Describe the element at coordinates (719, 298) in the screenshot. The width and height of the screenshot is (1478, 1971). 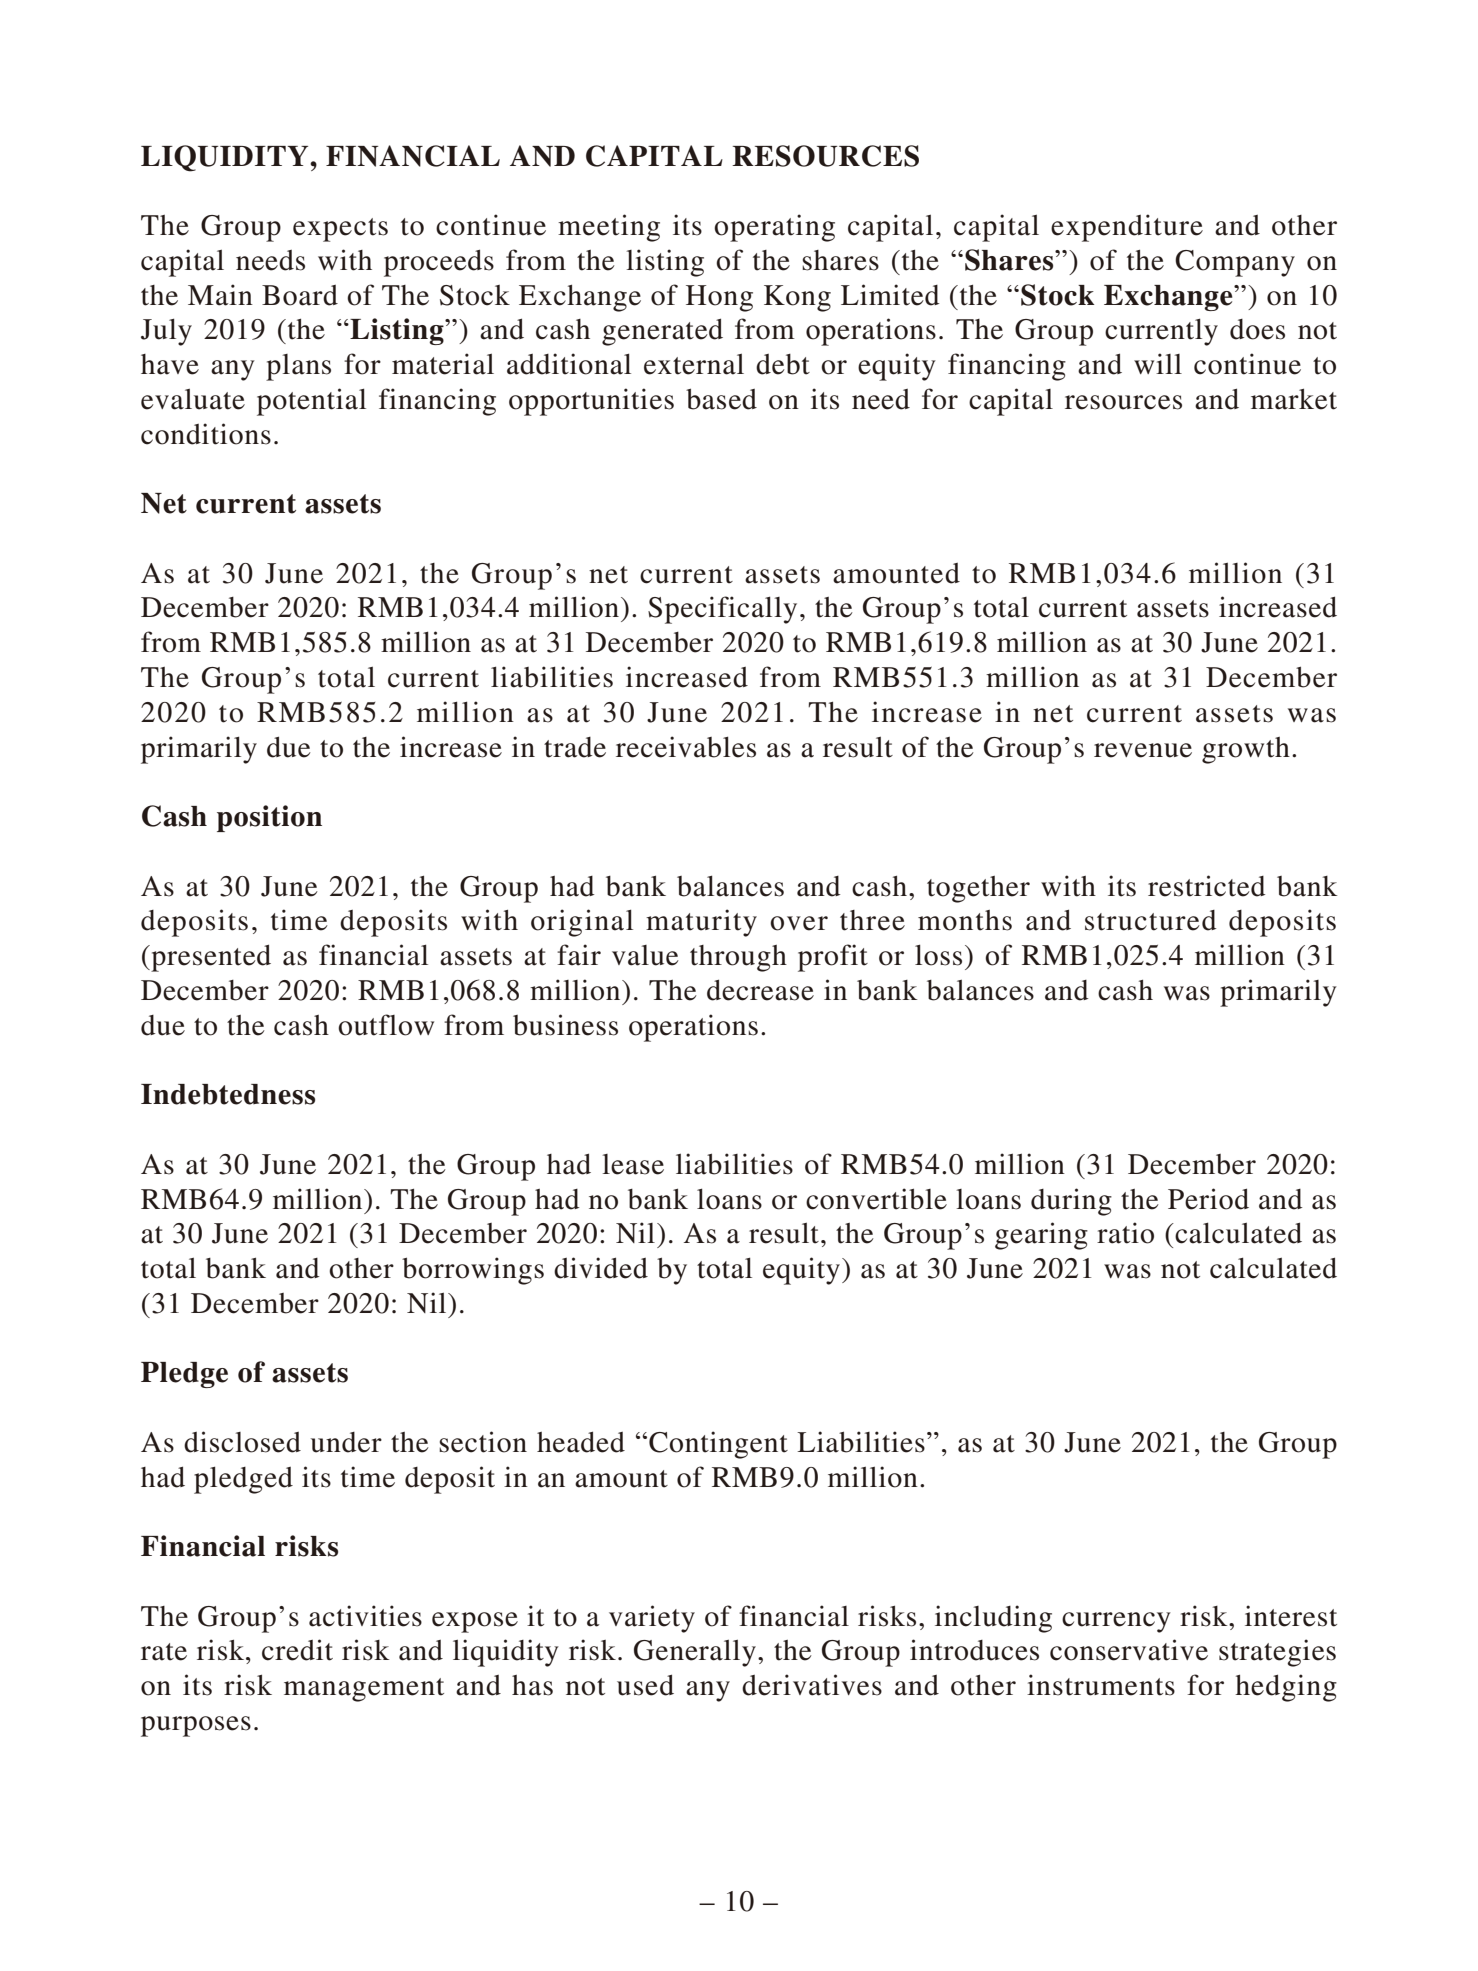
I see `Hong` at that location.
